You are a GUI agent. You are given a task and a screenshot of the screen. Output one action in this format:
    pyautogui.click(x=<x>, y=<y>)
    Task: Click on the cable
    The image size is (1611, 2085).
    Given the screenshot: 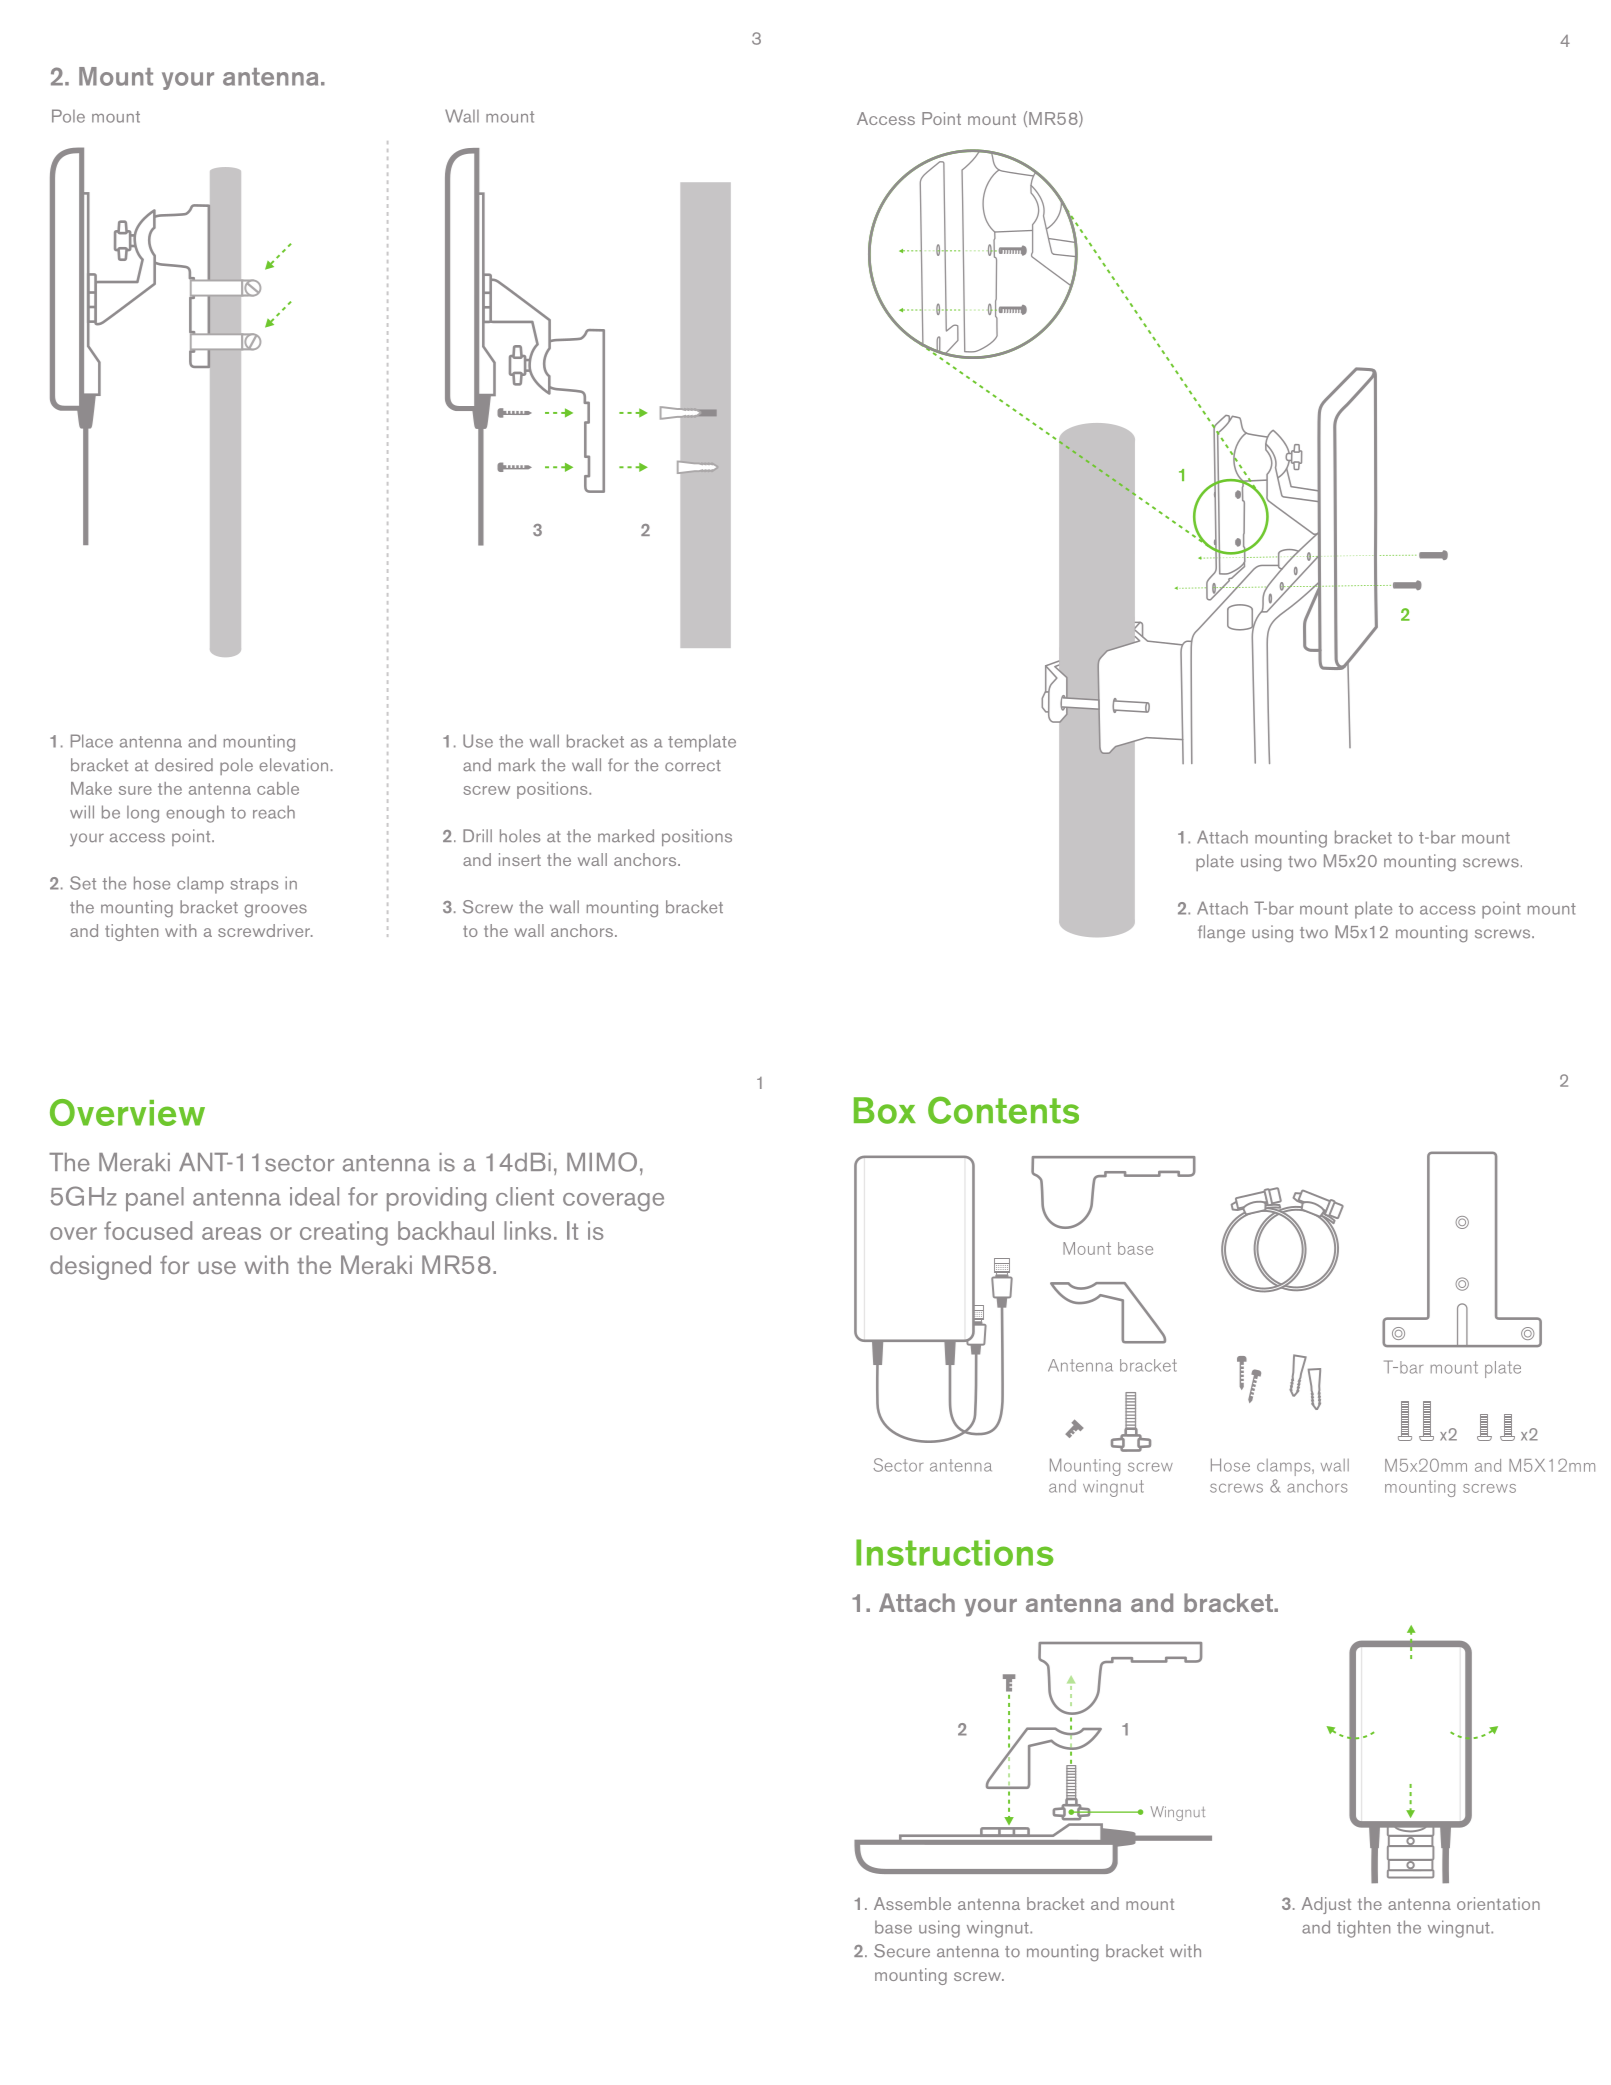 What is the action you would take?
    pyautogui.click(x=278, y=788)
